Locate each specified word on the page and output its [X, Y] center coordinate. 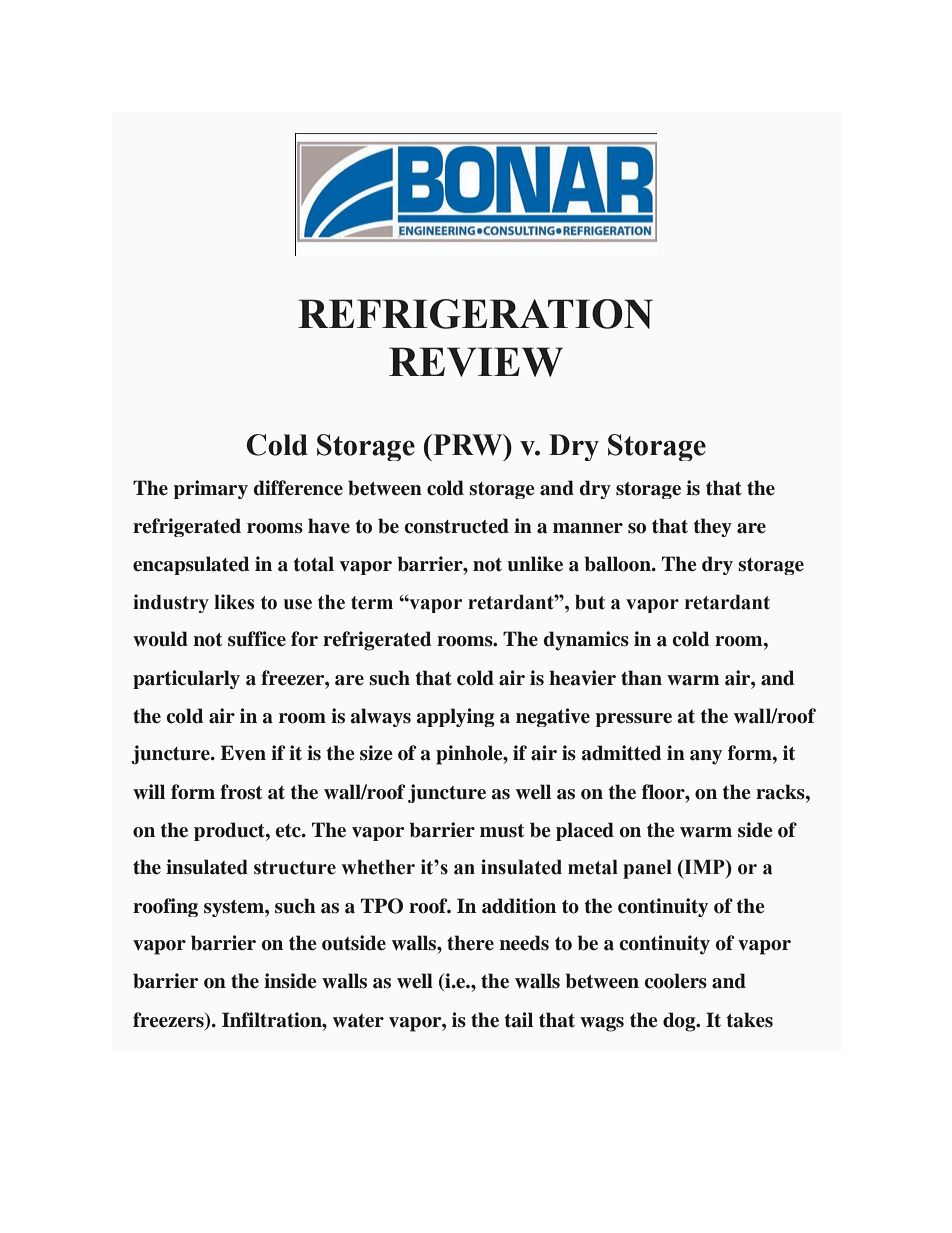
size [376, 753]
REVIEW [476, 362]
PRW [468, 445]
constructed [457, 526]
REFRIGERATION [475, 314]
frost [241, 792]
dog [680, 1022]
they [713, 527]
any [706, 757]
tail [519, 1020]
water [358, 1021]
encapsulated [191, 565]
